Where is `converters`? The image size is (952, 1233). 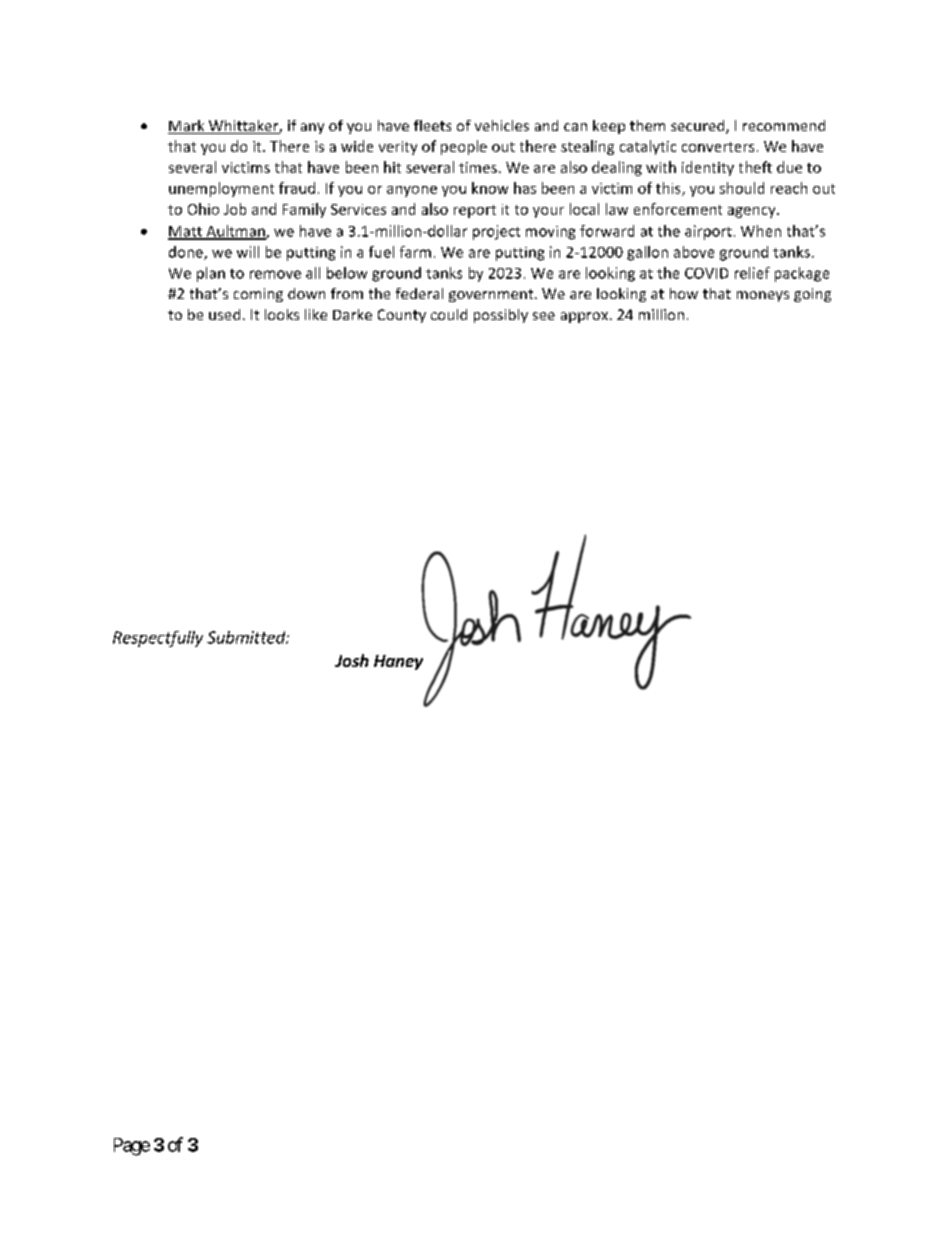
converters is located at coordinates (718, 147).
